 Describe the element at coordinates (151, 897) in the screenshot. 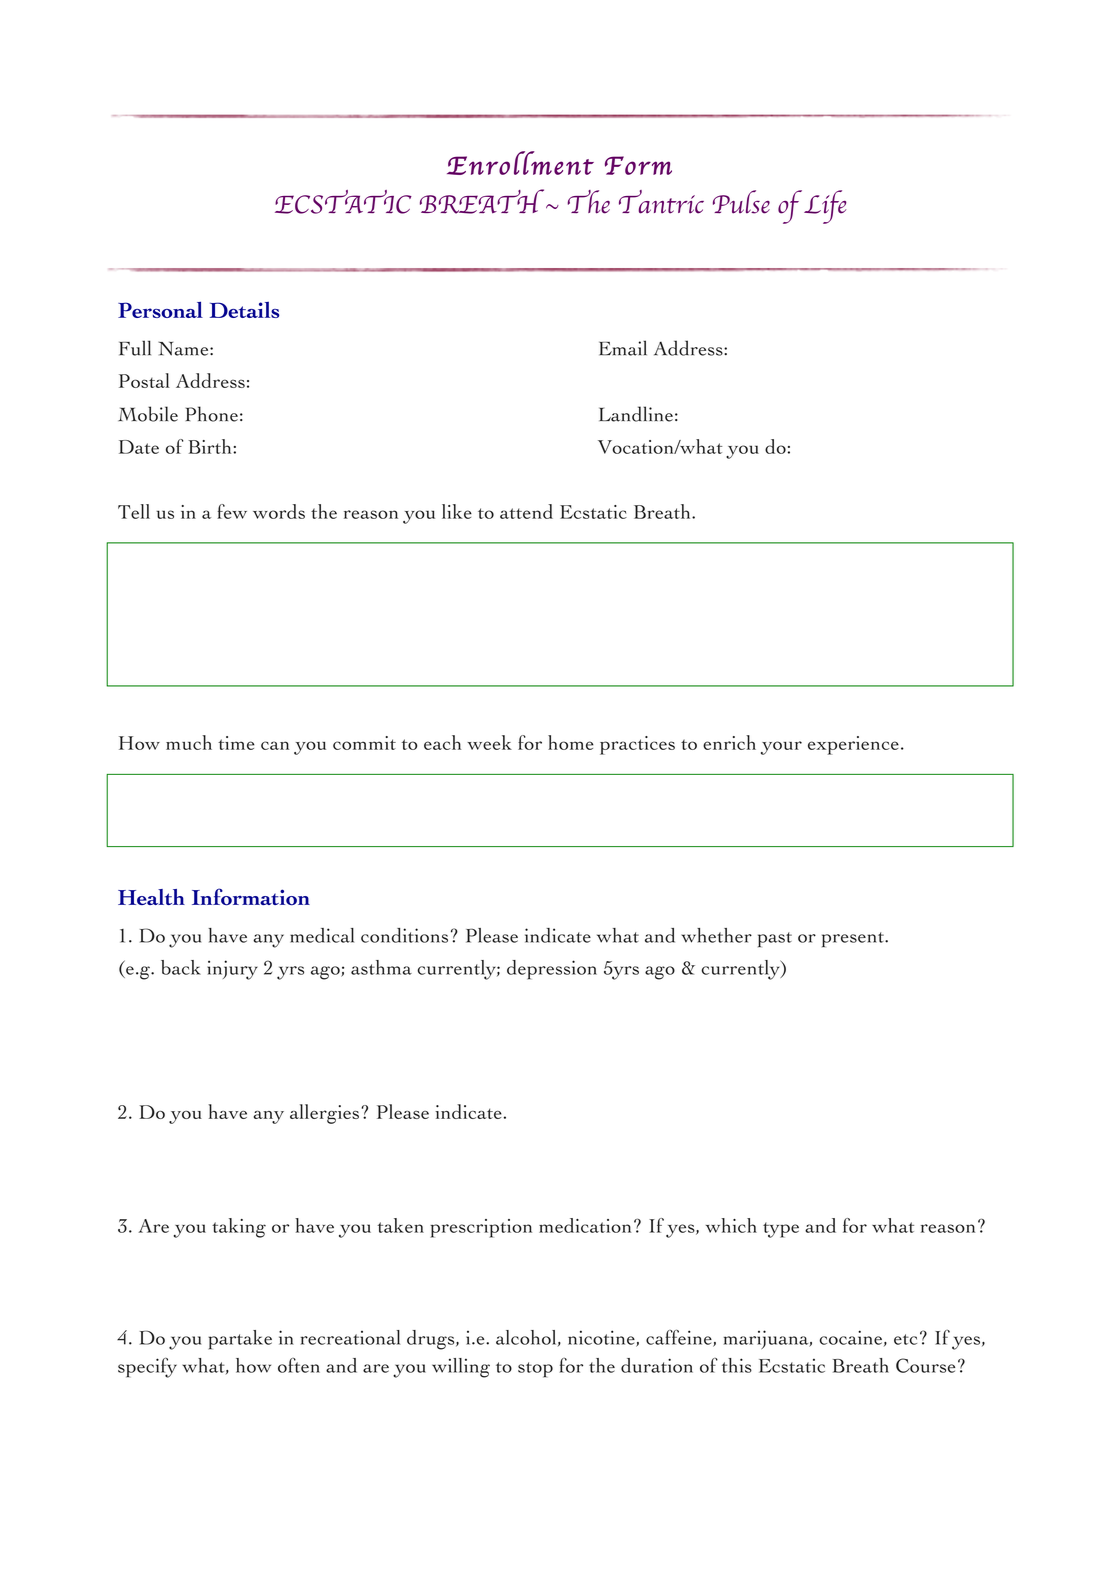

I see `Health` at that location.
